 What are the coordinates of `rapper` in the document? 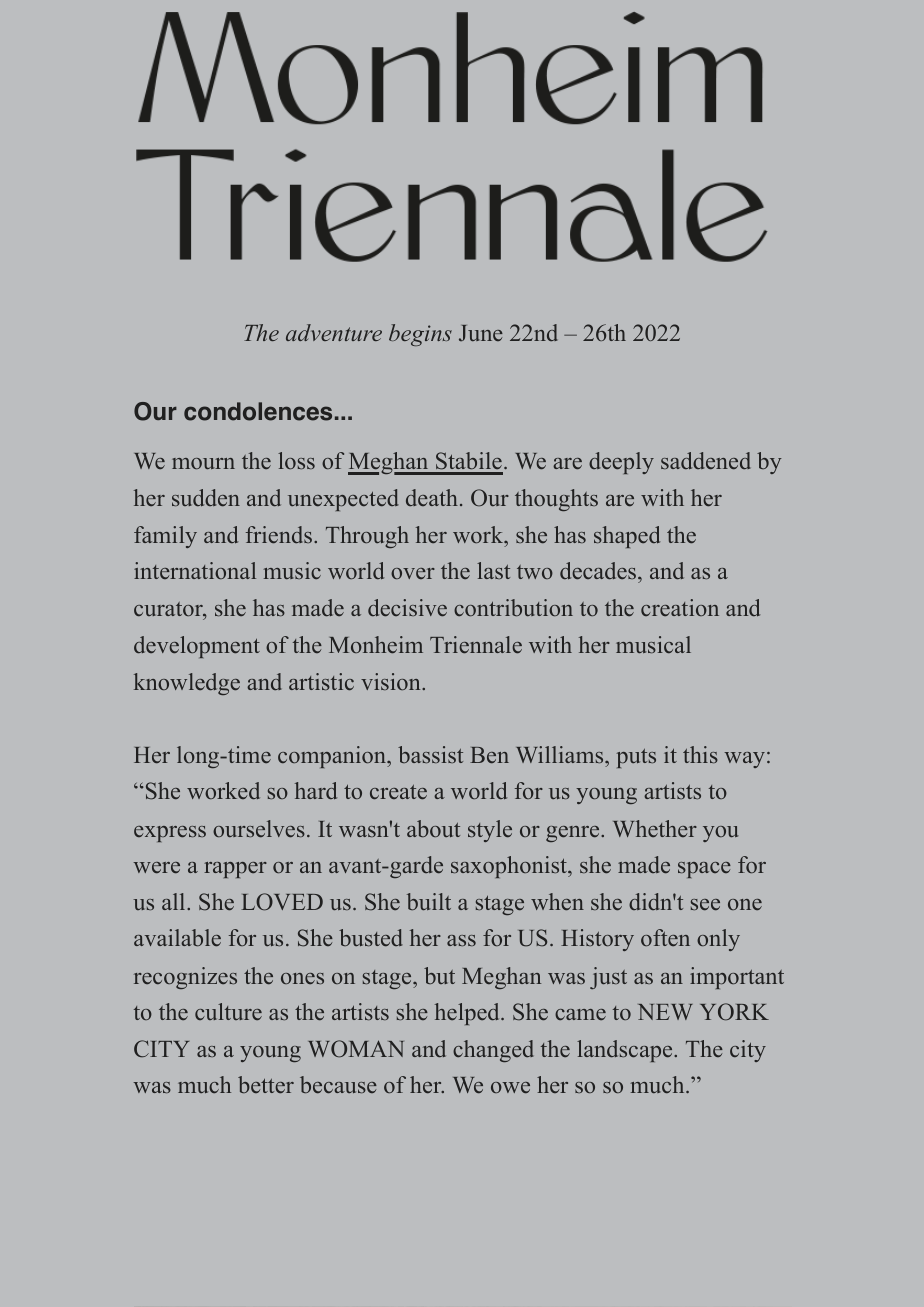 It's located at (235, 870).
